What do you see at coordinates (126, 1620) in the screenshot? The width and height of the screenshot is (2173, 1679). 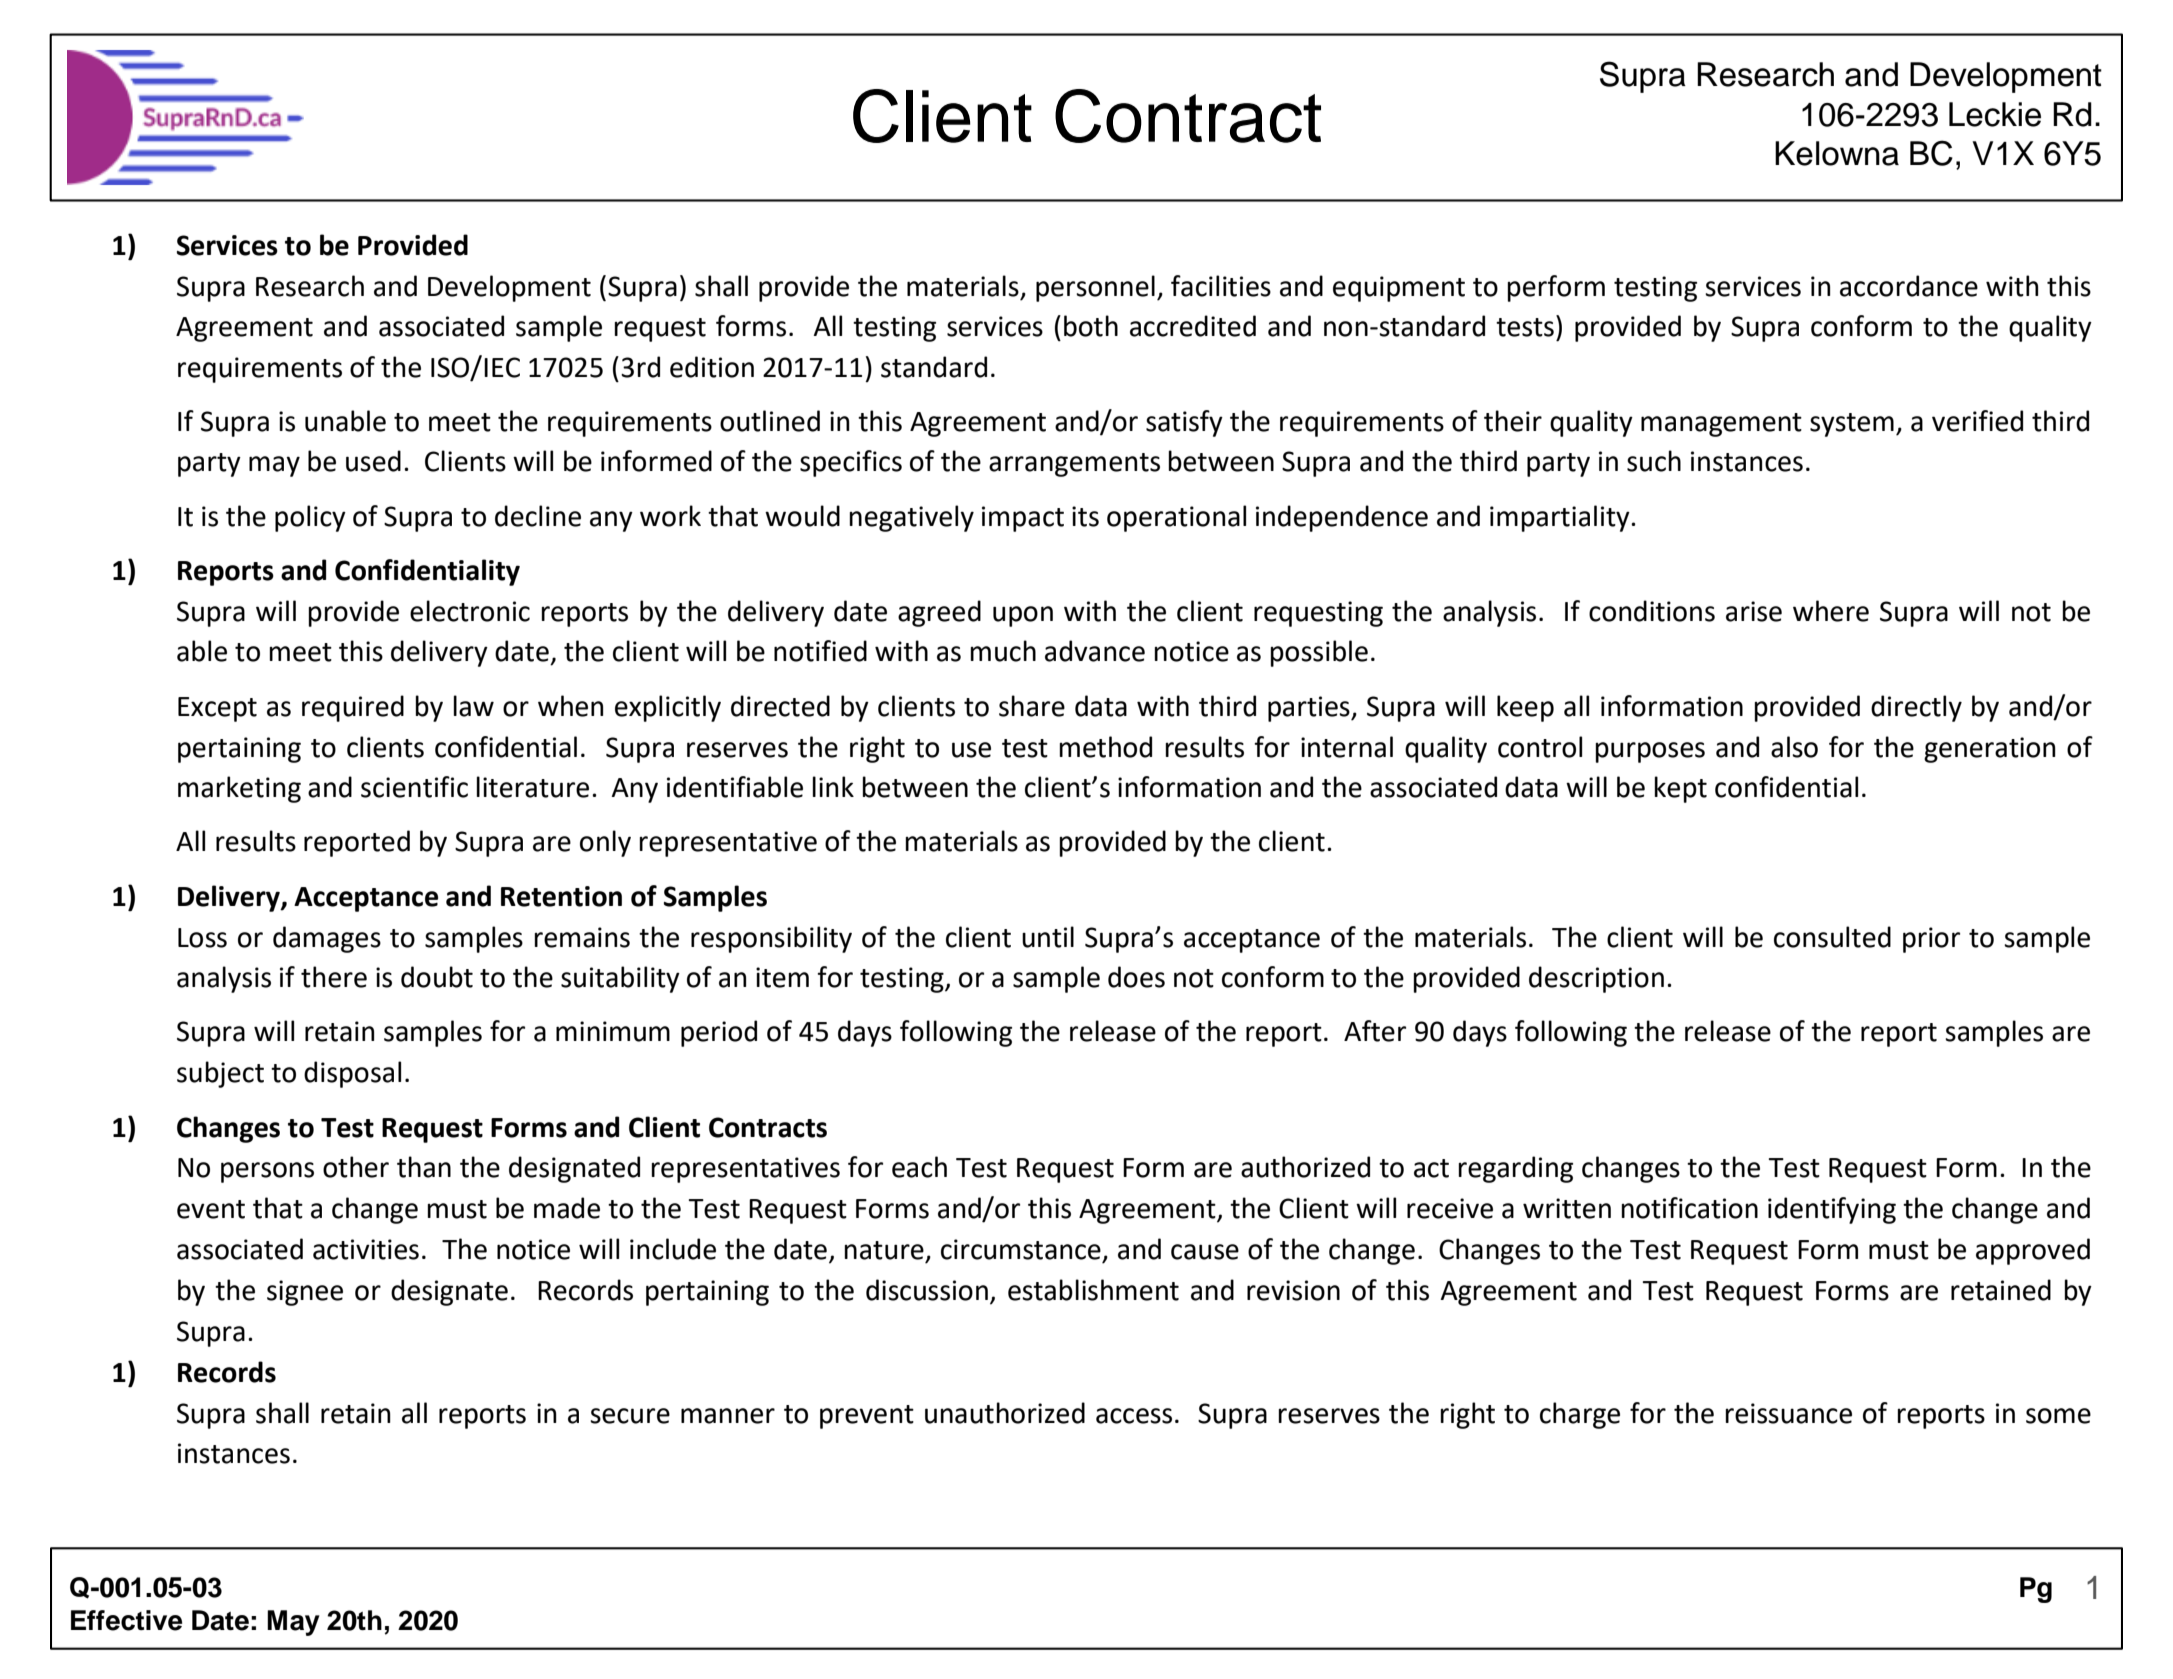 I see `Effective` at bounding box center [126, 1620].
